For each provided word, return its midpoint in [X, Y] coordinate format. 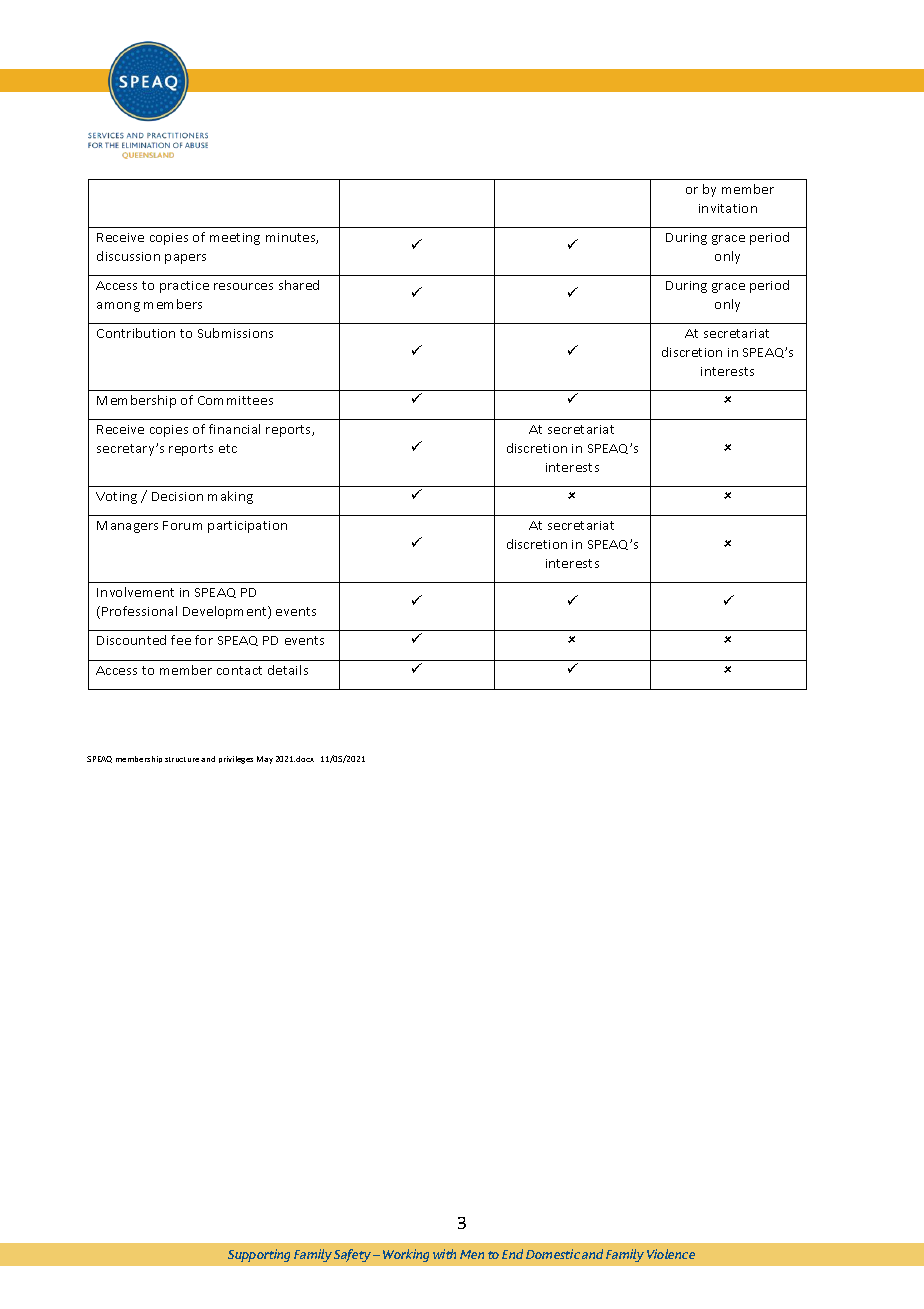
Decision [177, 496]
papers [185, 259]
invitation [728, 208]
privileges [236, 760]
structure [182, 759]
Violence [671, 1254]
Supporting [259, 1255]
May [265, 760]
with [444, 1254]
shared [299, 285]
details [288, 670]
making [230, 497]
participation [247, 527]
